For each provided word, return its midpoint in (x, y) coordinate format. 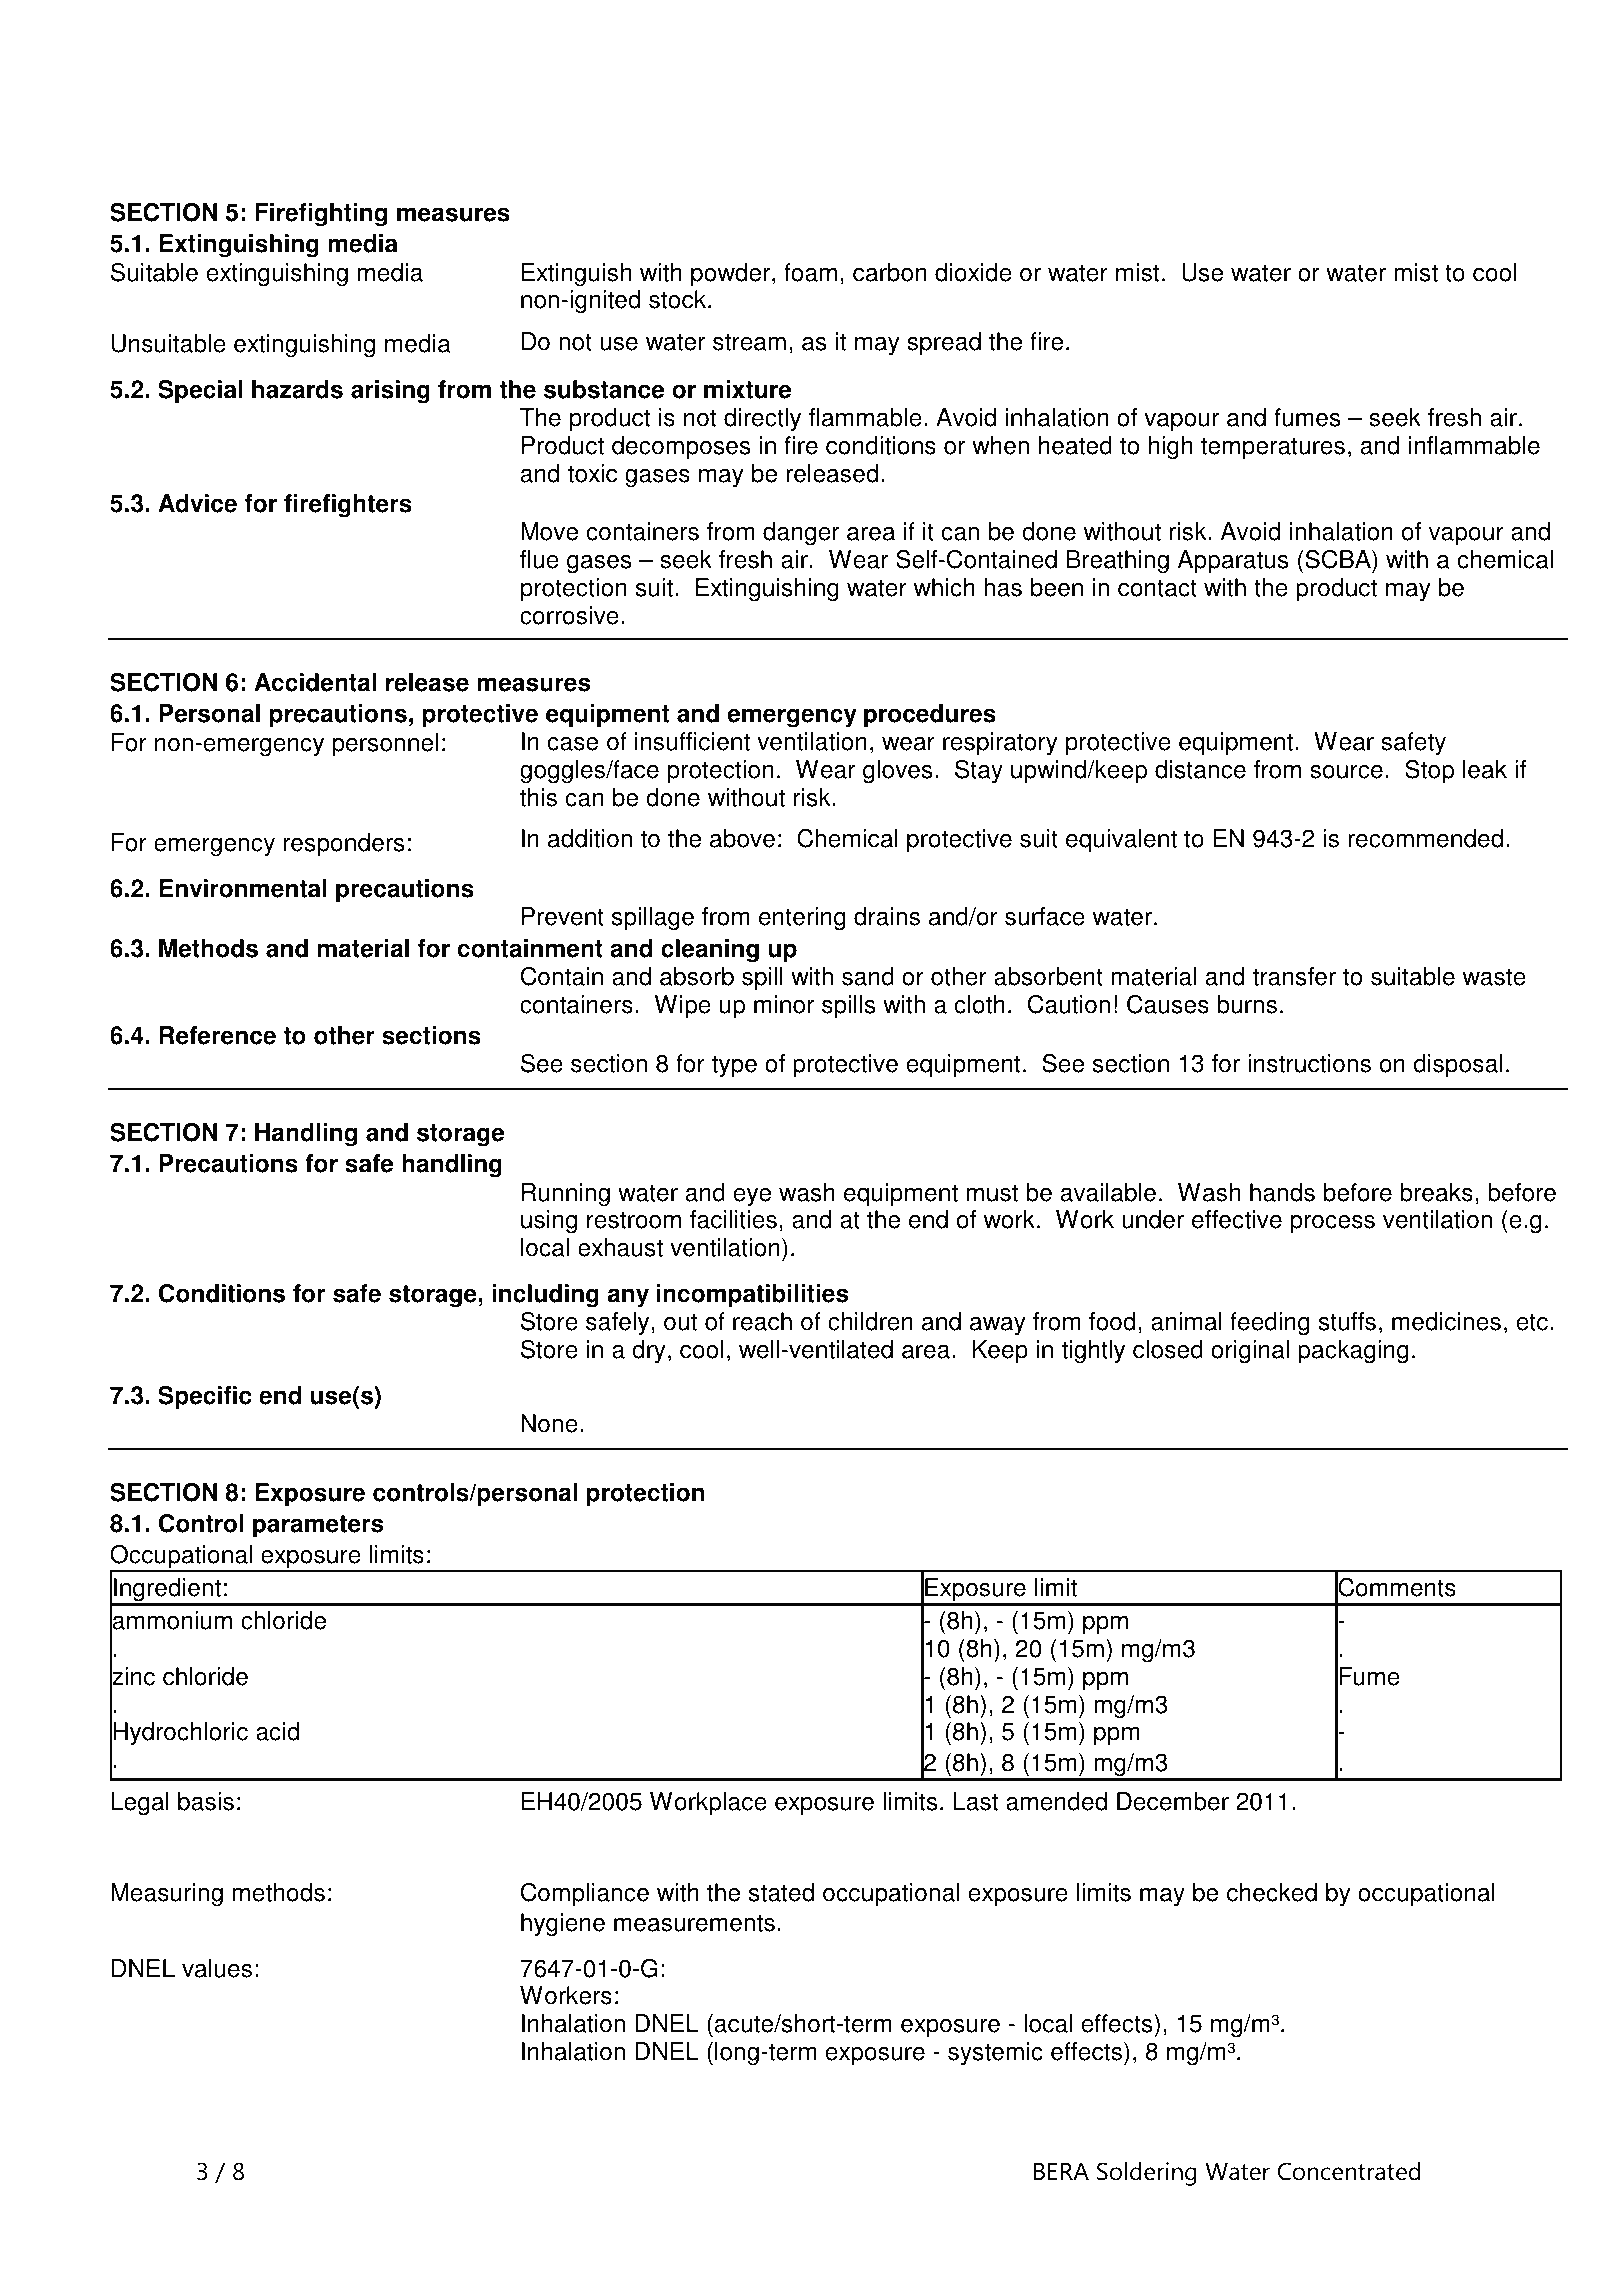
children (870, 1321)
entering (802, 919)
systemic (995, 2054)
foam (810, 272)
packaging (1353, 1352)
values (217, 1968)
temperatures (1273, 448)
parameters (318, 1526)
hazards (297, 389)
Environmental (243, 888)
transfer (1294, 976)
